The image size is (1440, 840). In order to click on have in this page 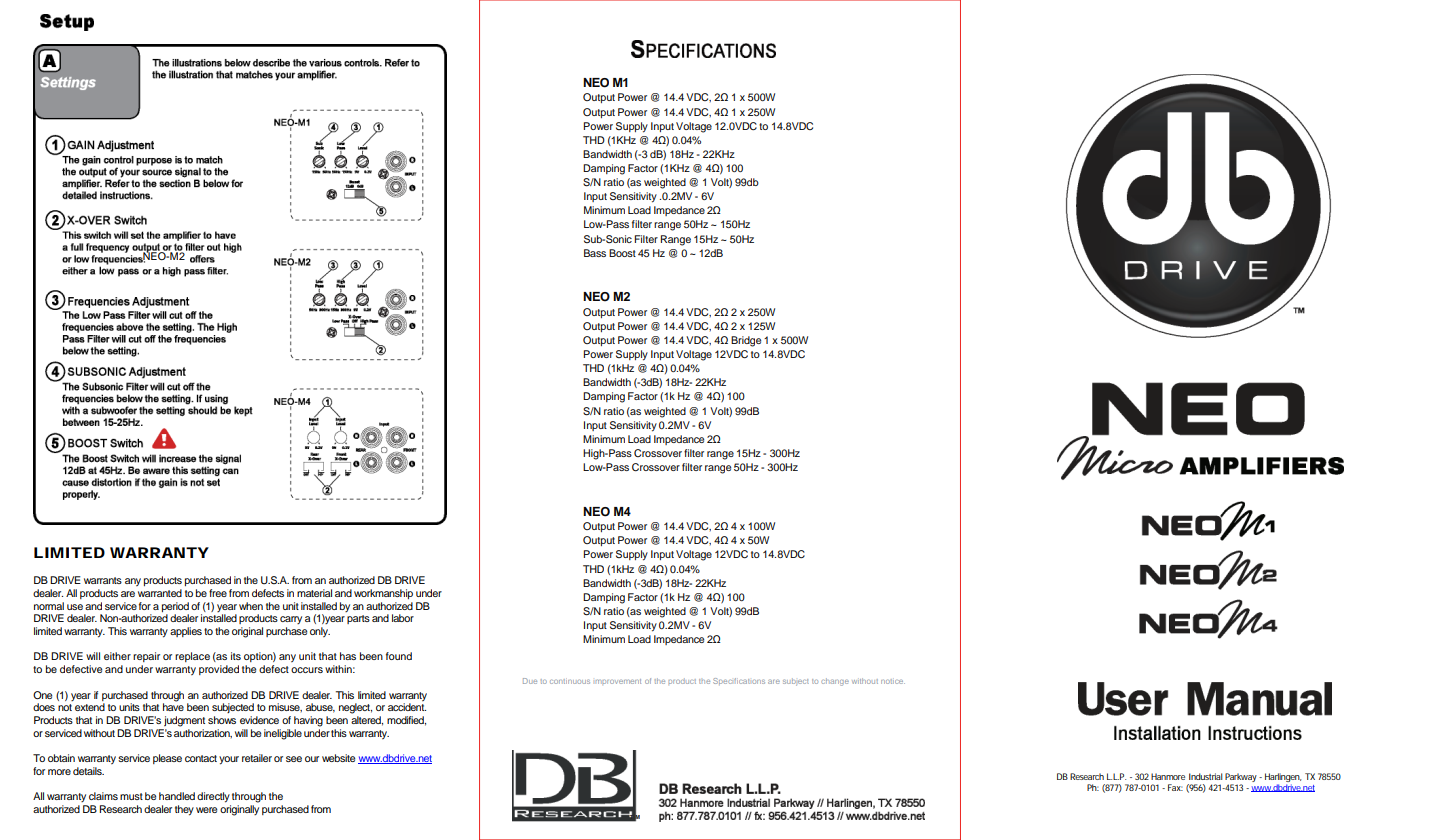, I will do `click(173, 706)`.
